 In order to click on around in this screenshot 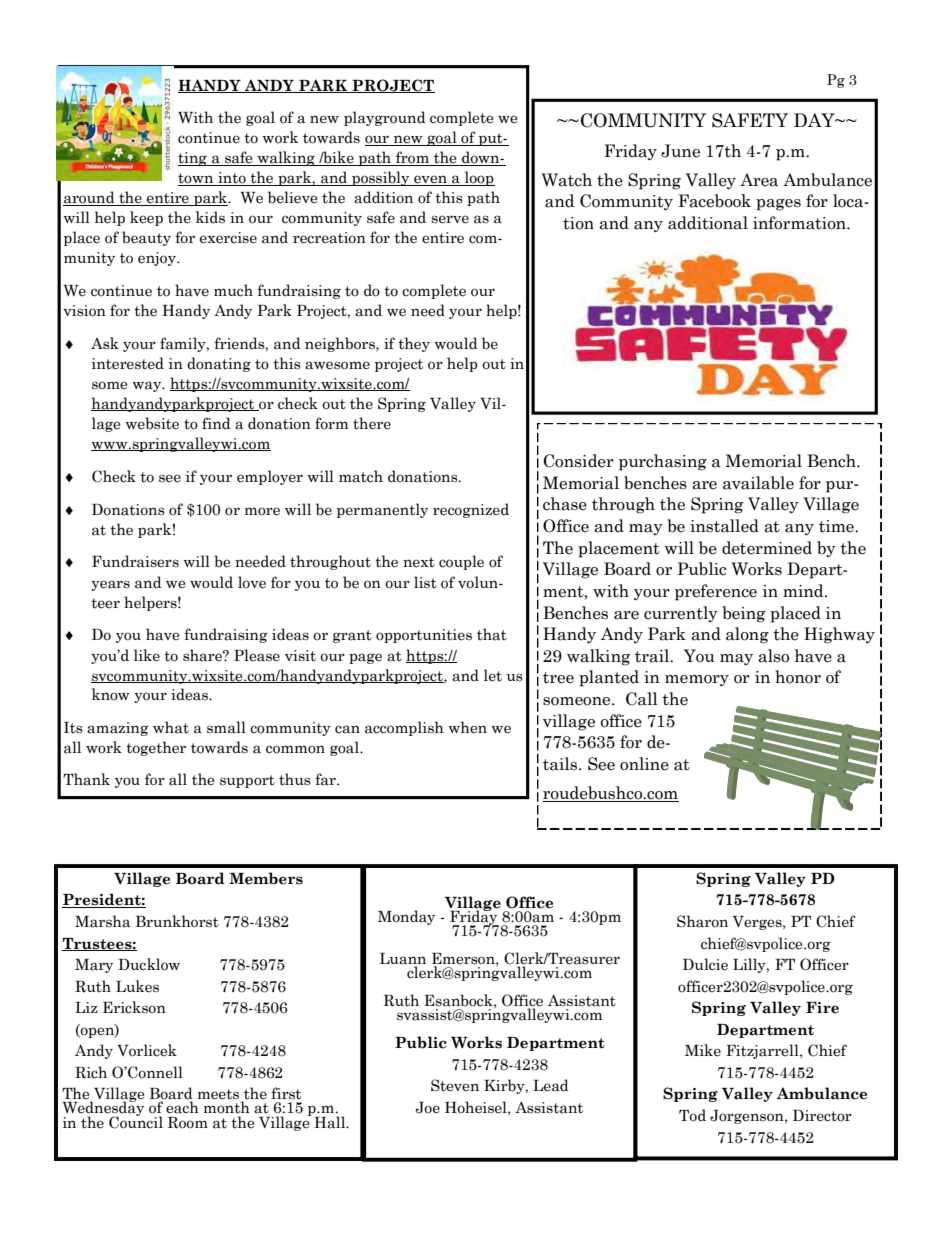, I will do `click(90, 198)`.
